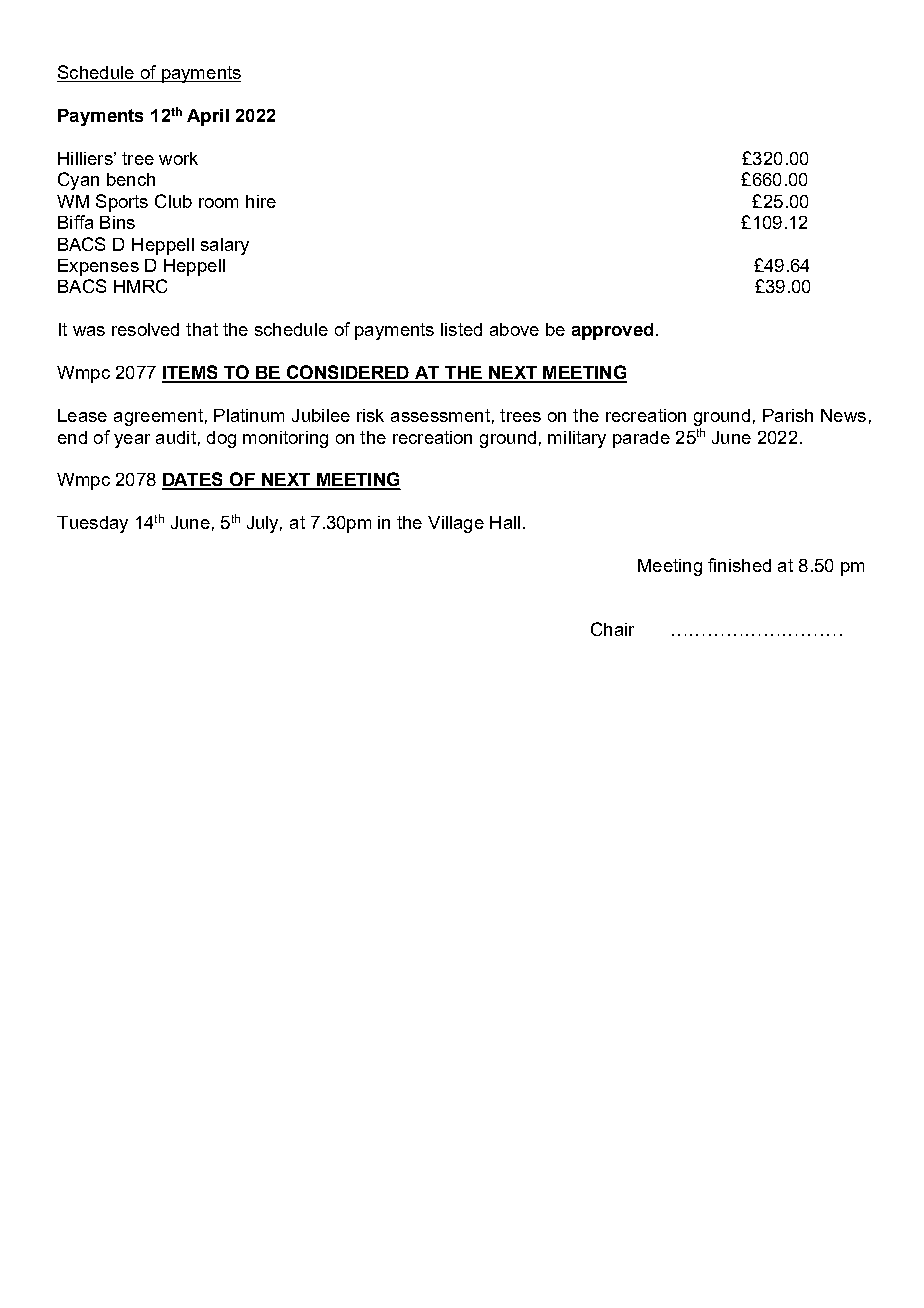 The width and height of the screenshot is (924, 1308). What do you see at coordinates (461, 329) in the screenshot?
I see `listed` at bounding box center [461, 329].
